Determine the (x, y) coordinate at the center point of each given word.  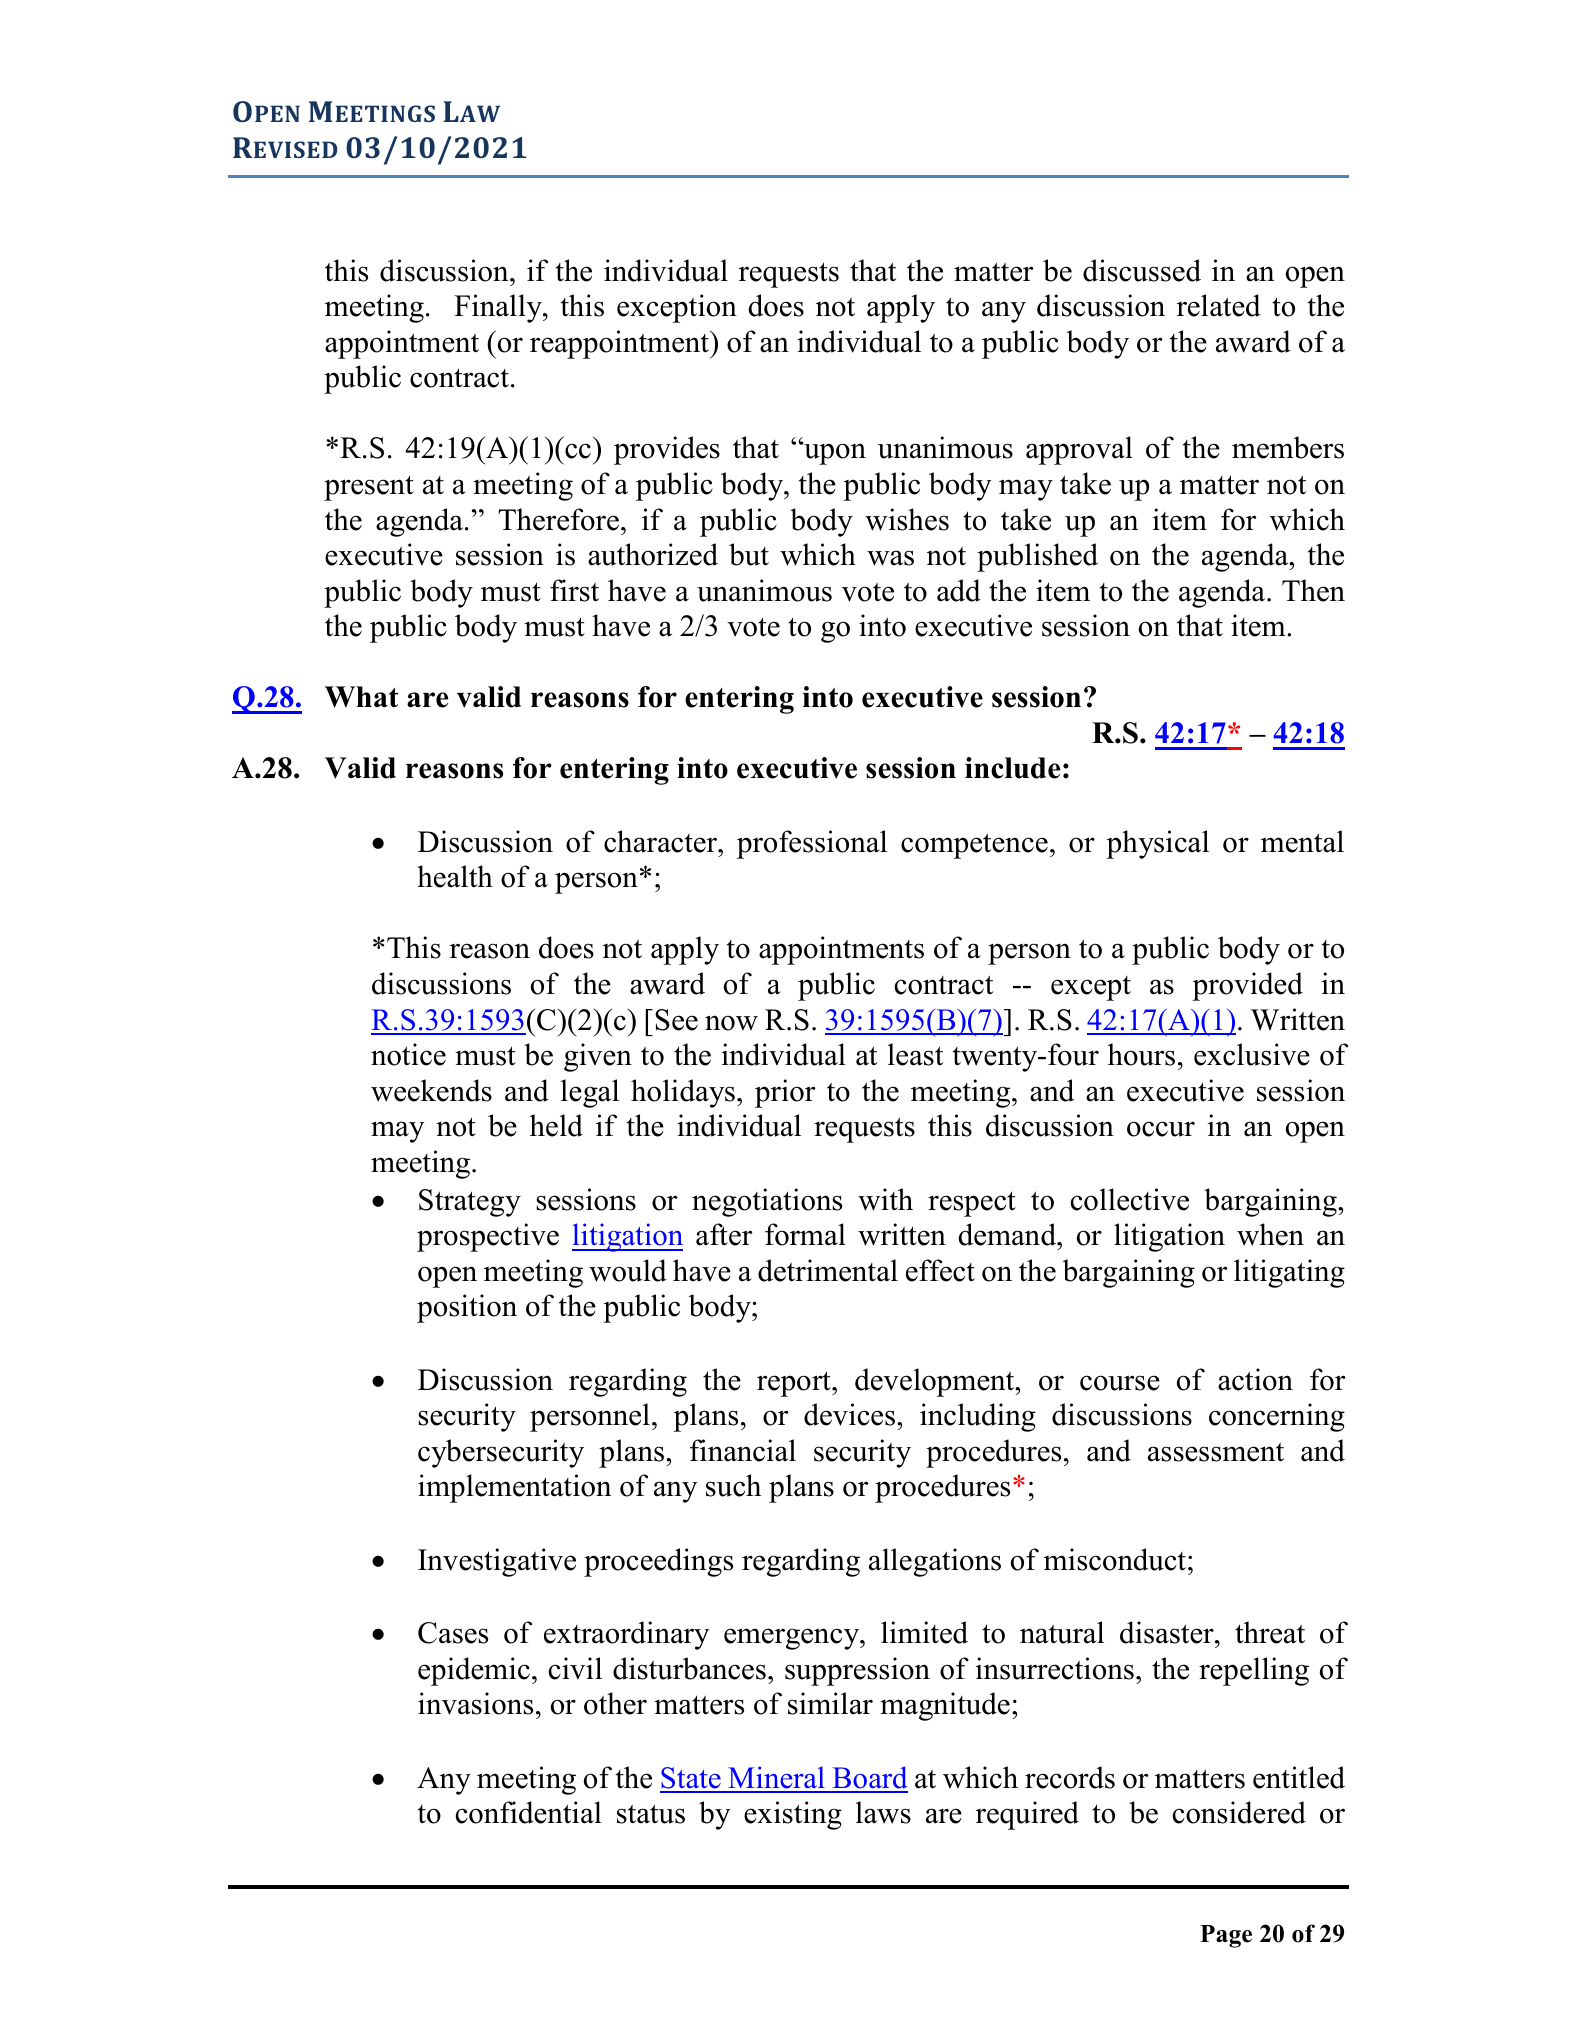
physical (1157, 844)
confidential (529, 1812)
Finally (499, 308)
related (1219, 305)
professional (812, 844)
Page (1226, 1936)
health (455, 876)
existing (793, 1815)
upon (834, 453)
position (467, 1308)
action (1255, 1379)
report (795, 1384)
